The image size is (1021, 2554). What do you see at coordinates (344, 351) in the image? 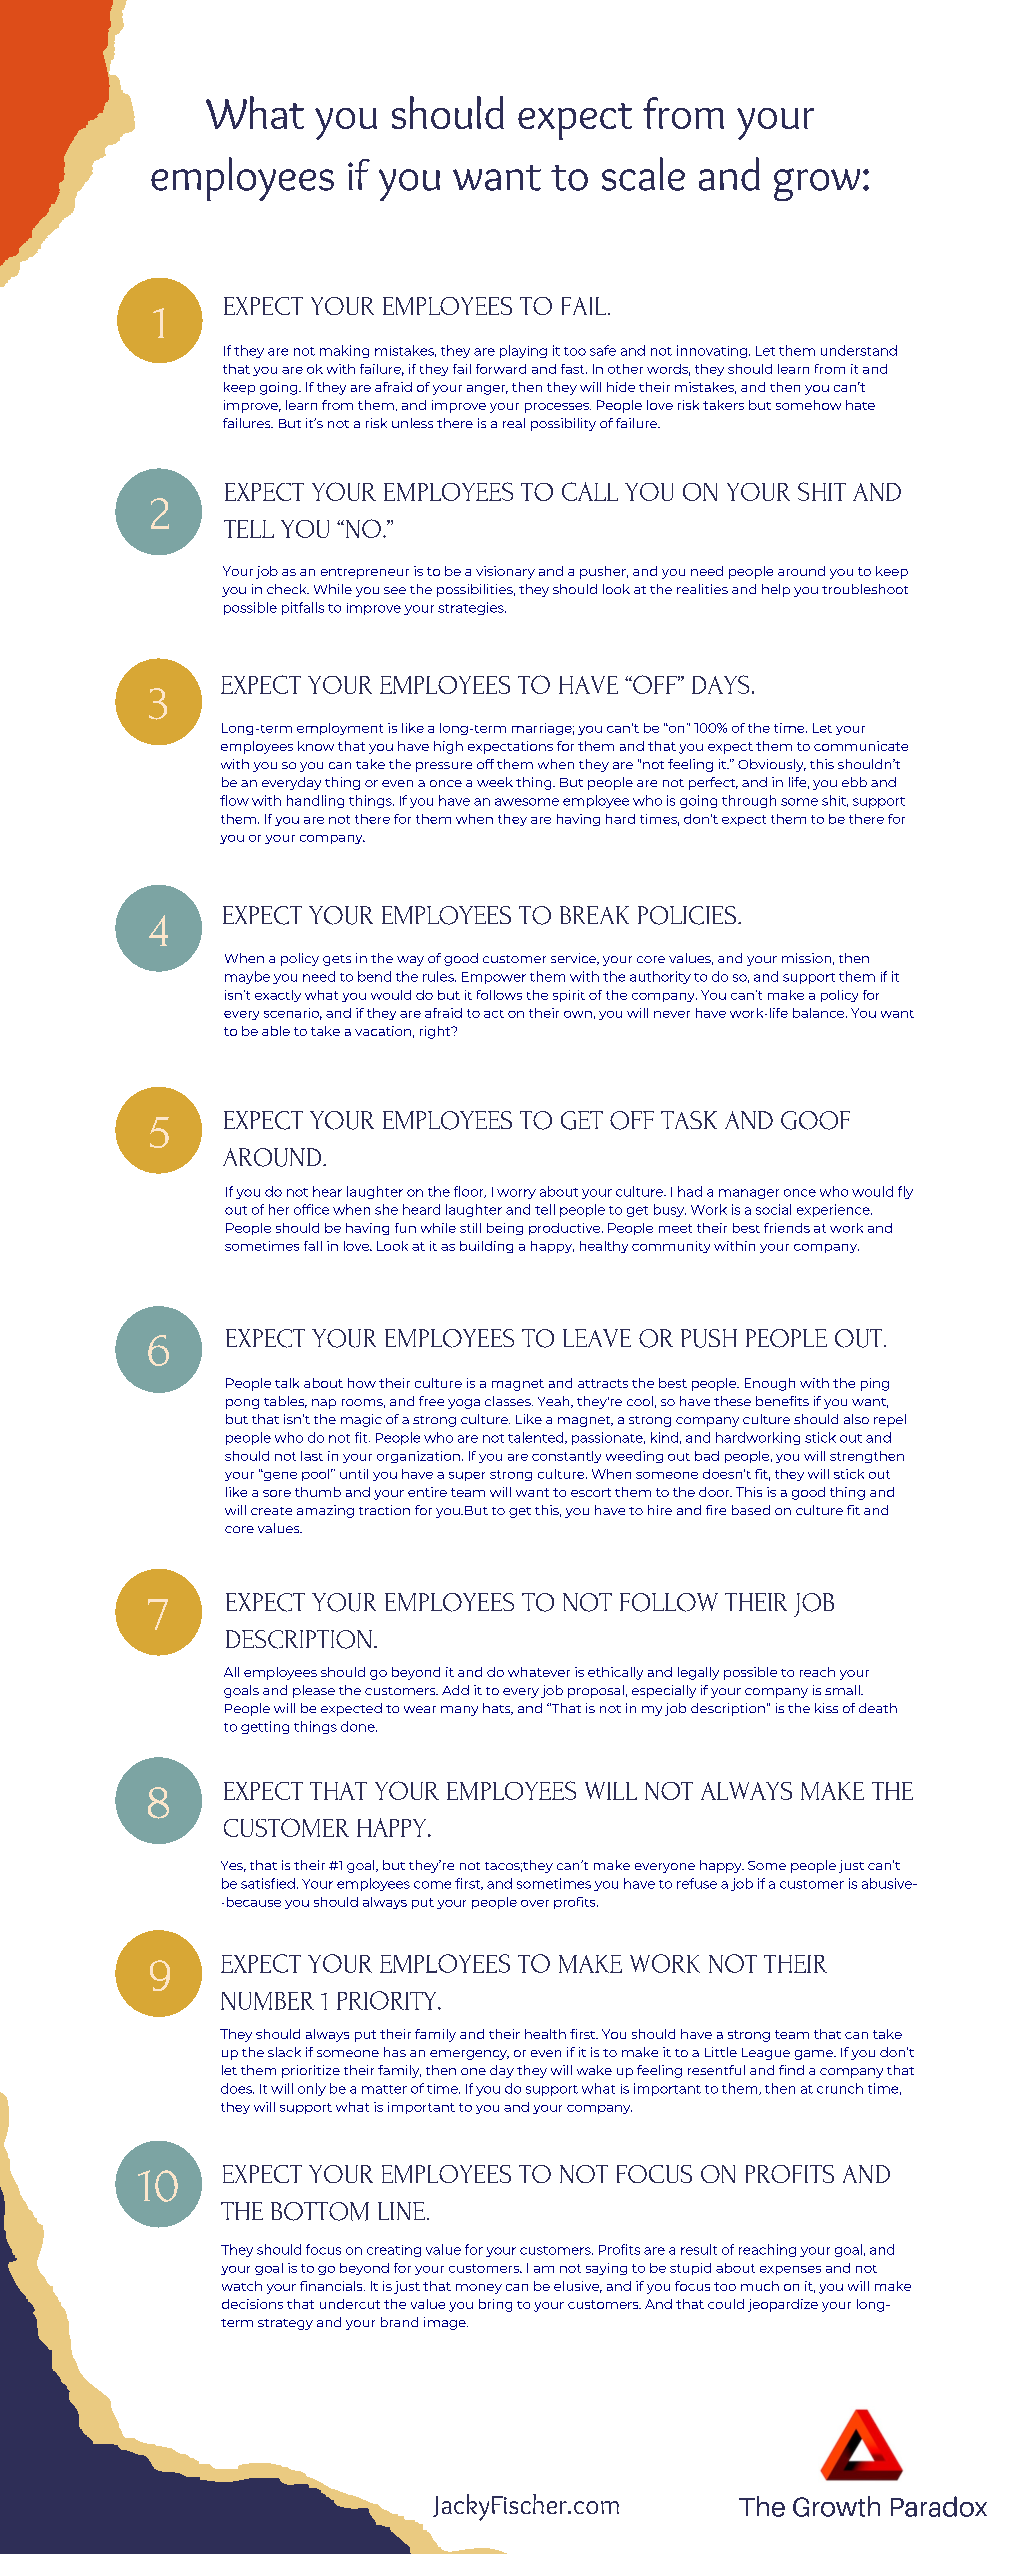
I see `making` at bounding box center [344, 351].
